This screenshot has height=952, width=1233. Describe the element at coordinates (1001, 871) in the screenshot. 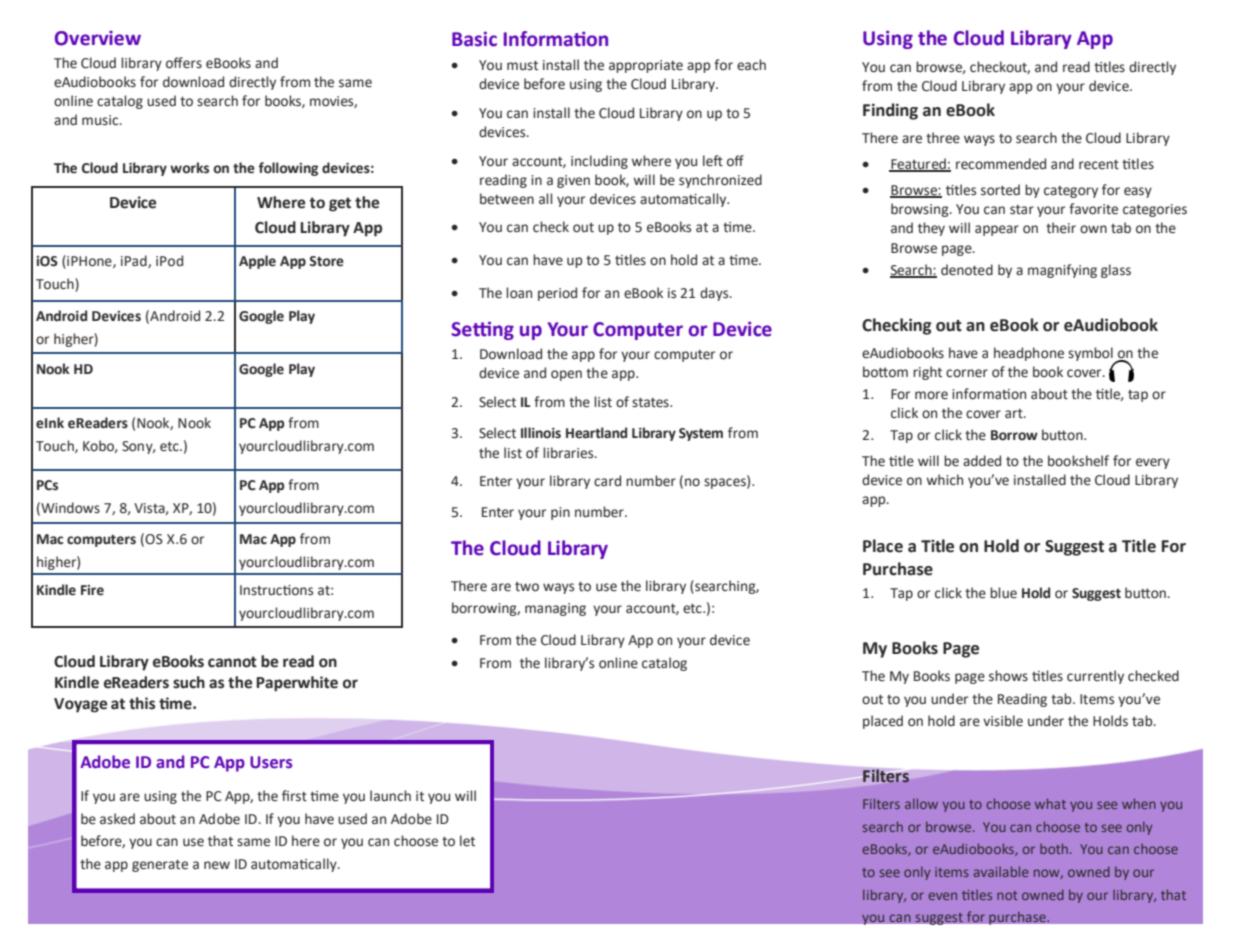

I see `available` at that location.
